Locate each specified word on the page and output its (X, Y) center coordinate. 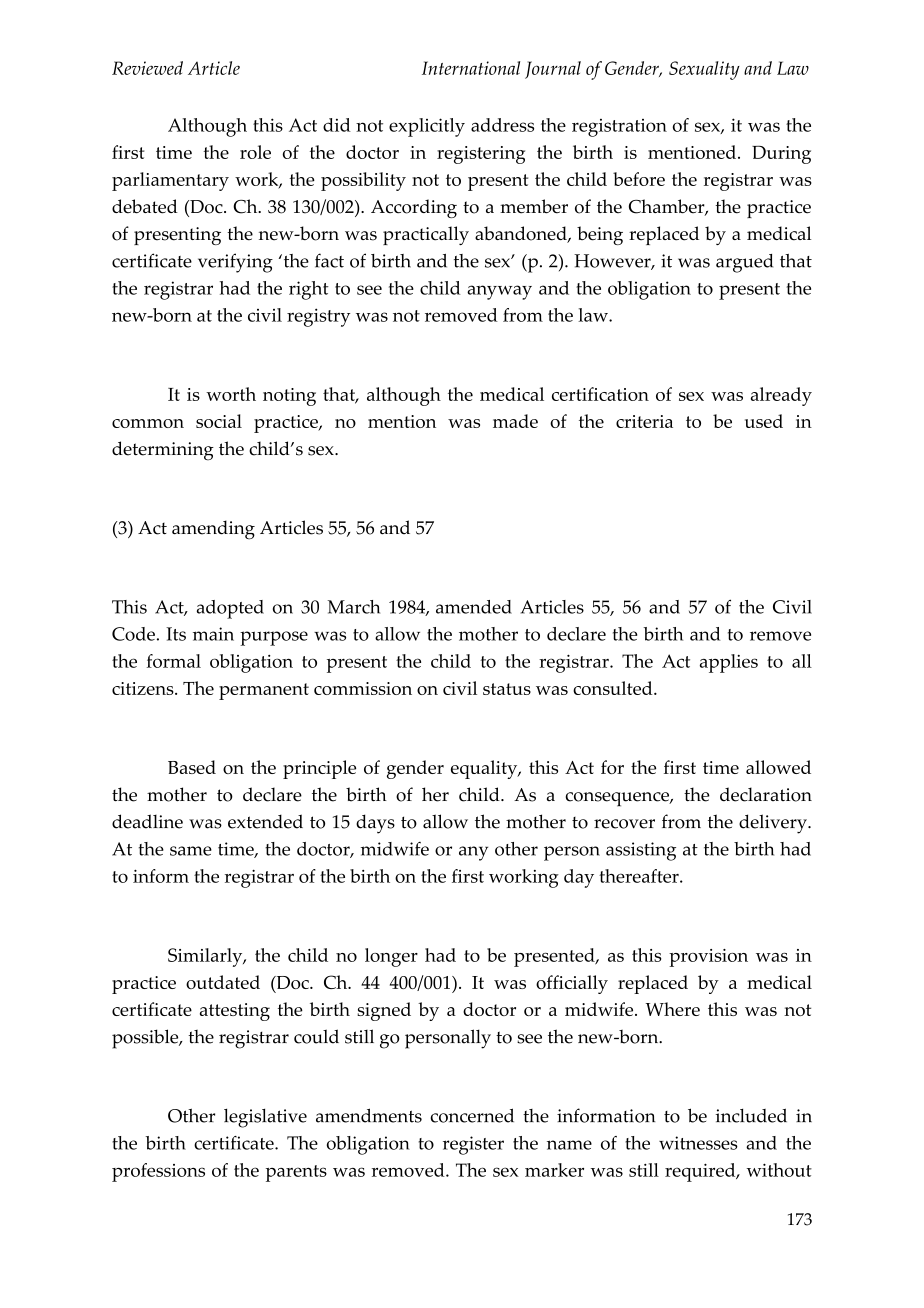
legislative (265, 1118)
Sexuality (704, 70)
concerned (472, 1115)
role (255, 152)
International (471, 68)
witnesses (698, 1143)
